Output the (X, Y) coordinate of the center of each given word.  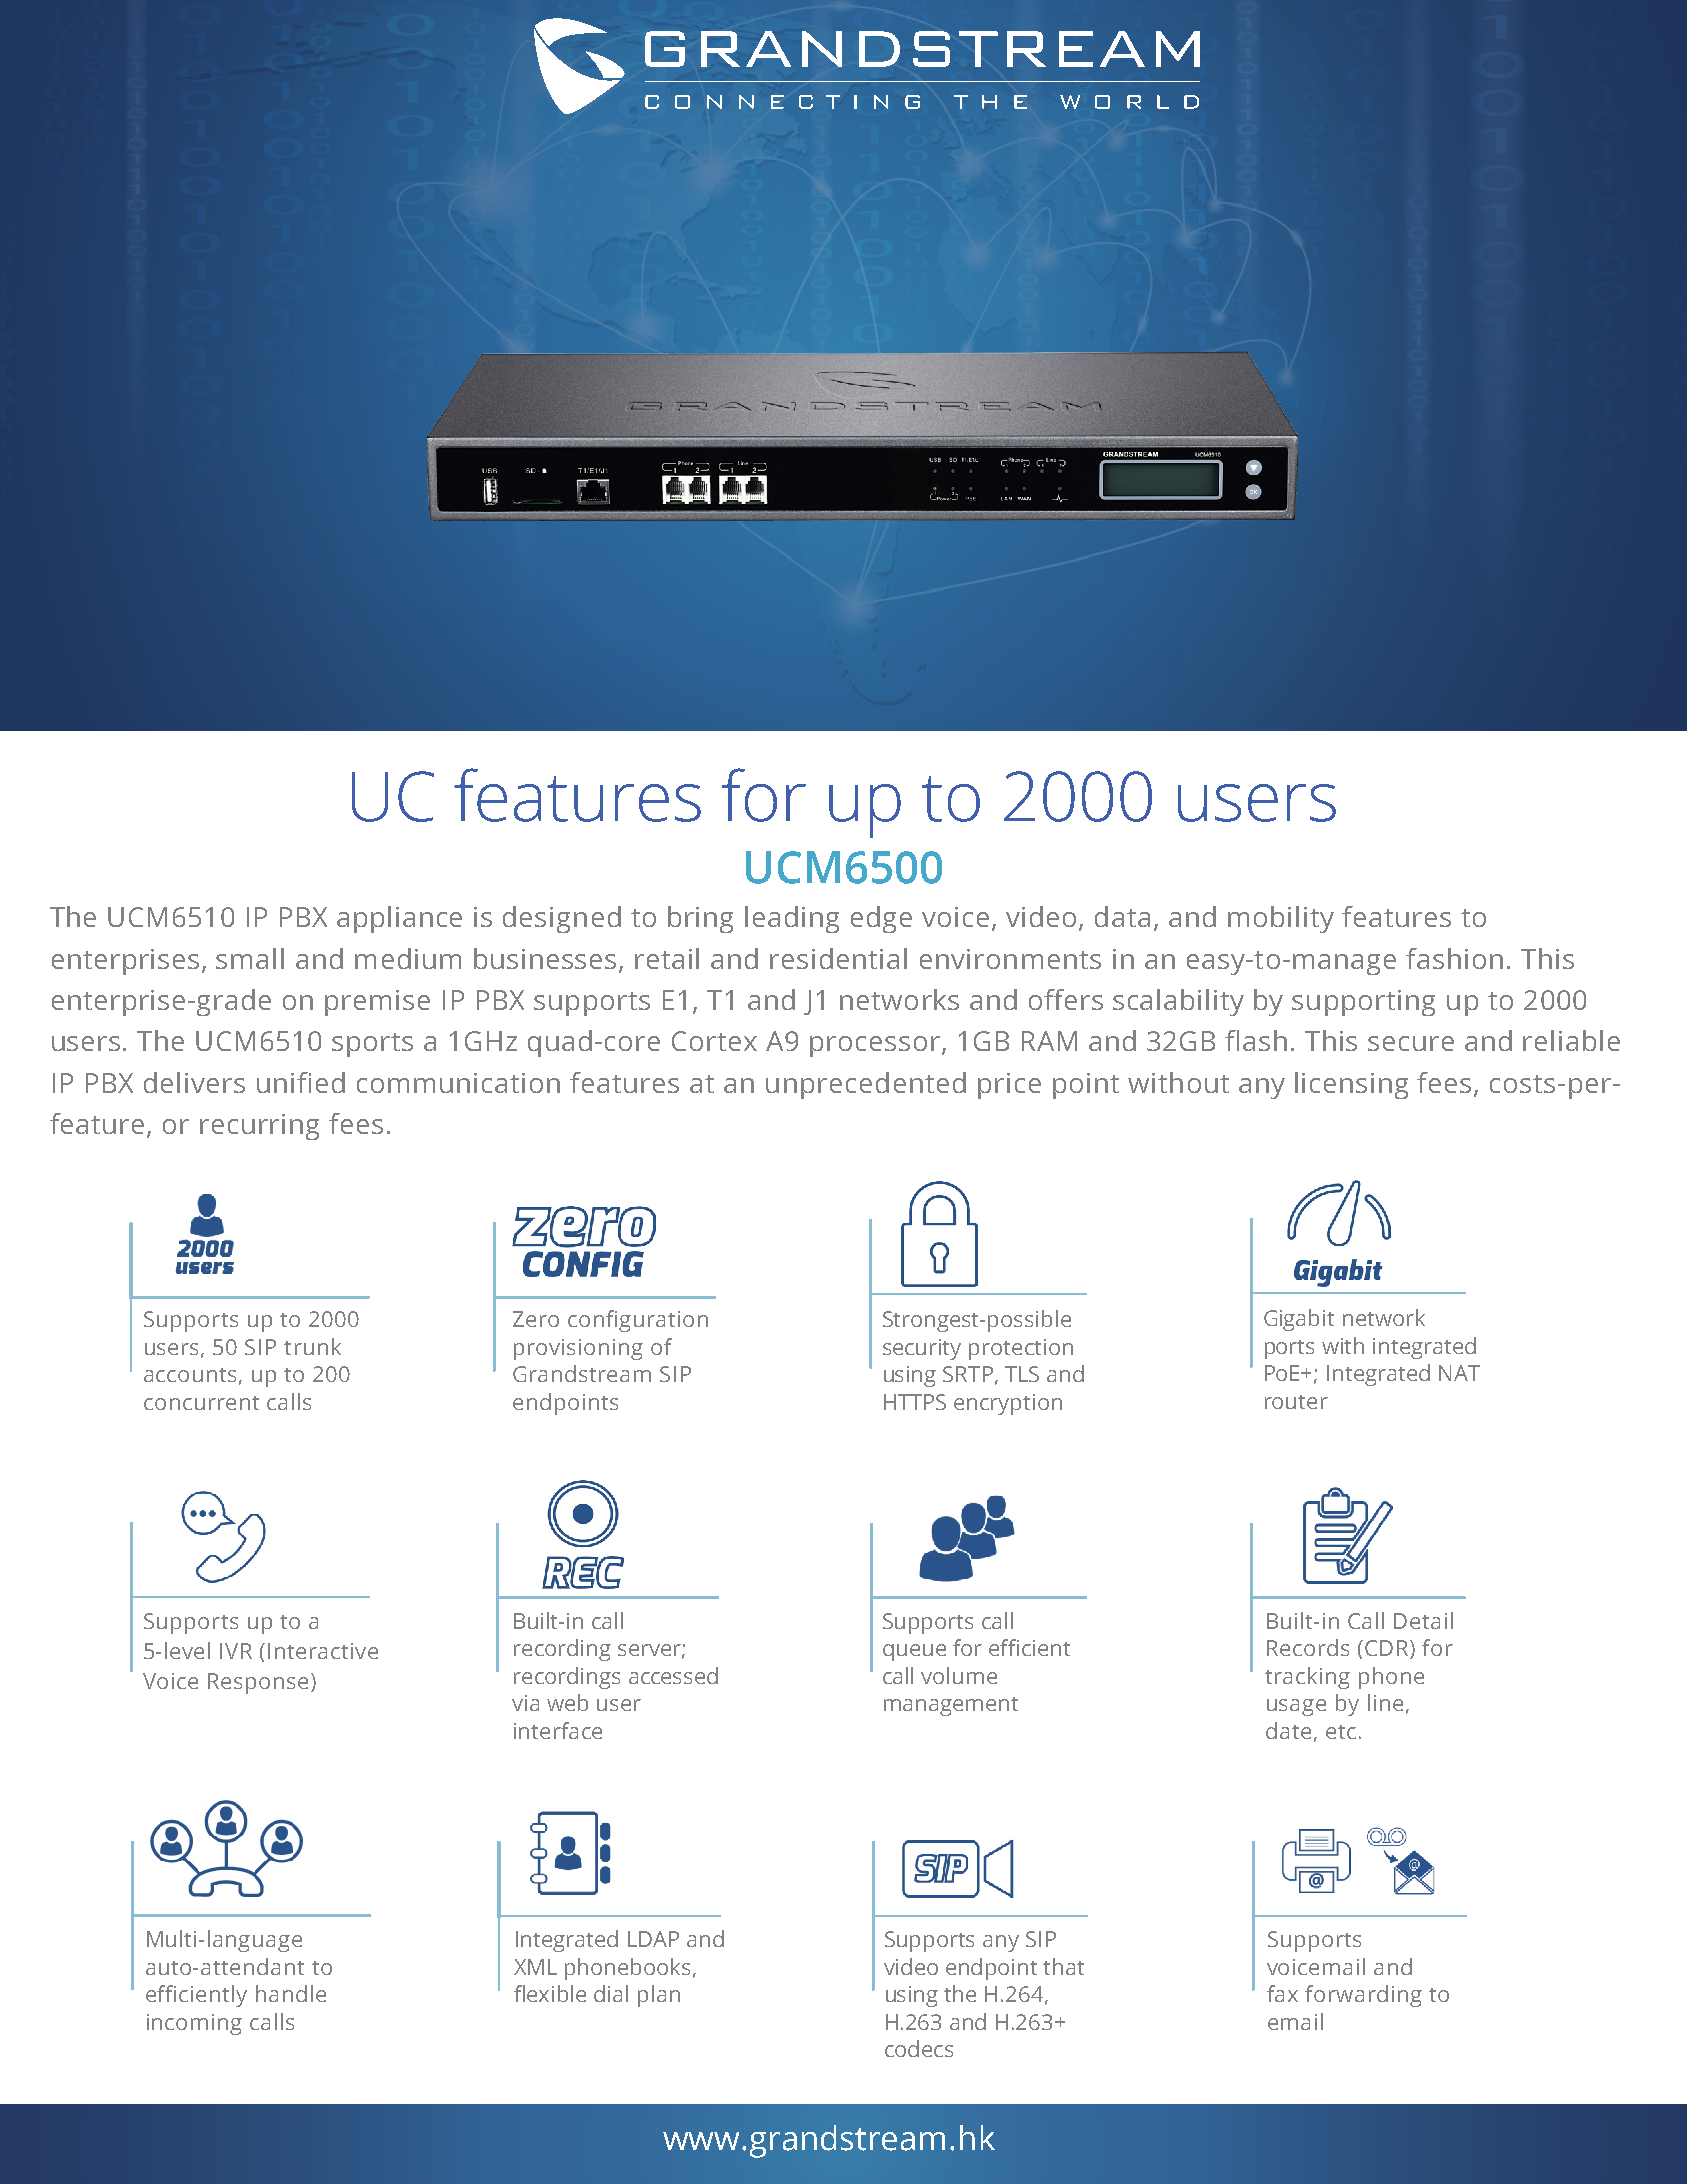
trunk (312, 1346)
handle (291, 1993)
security (922, 1349)
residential (838, 958)
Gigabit (1299, 1320)
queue (914, 1652)
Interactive (323, 1651)
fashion (1454, 958)
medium (408, 958)
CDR (1388, 1649)
